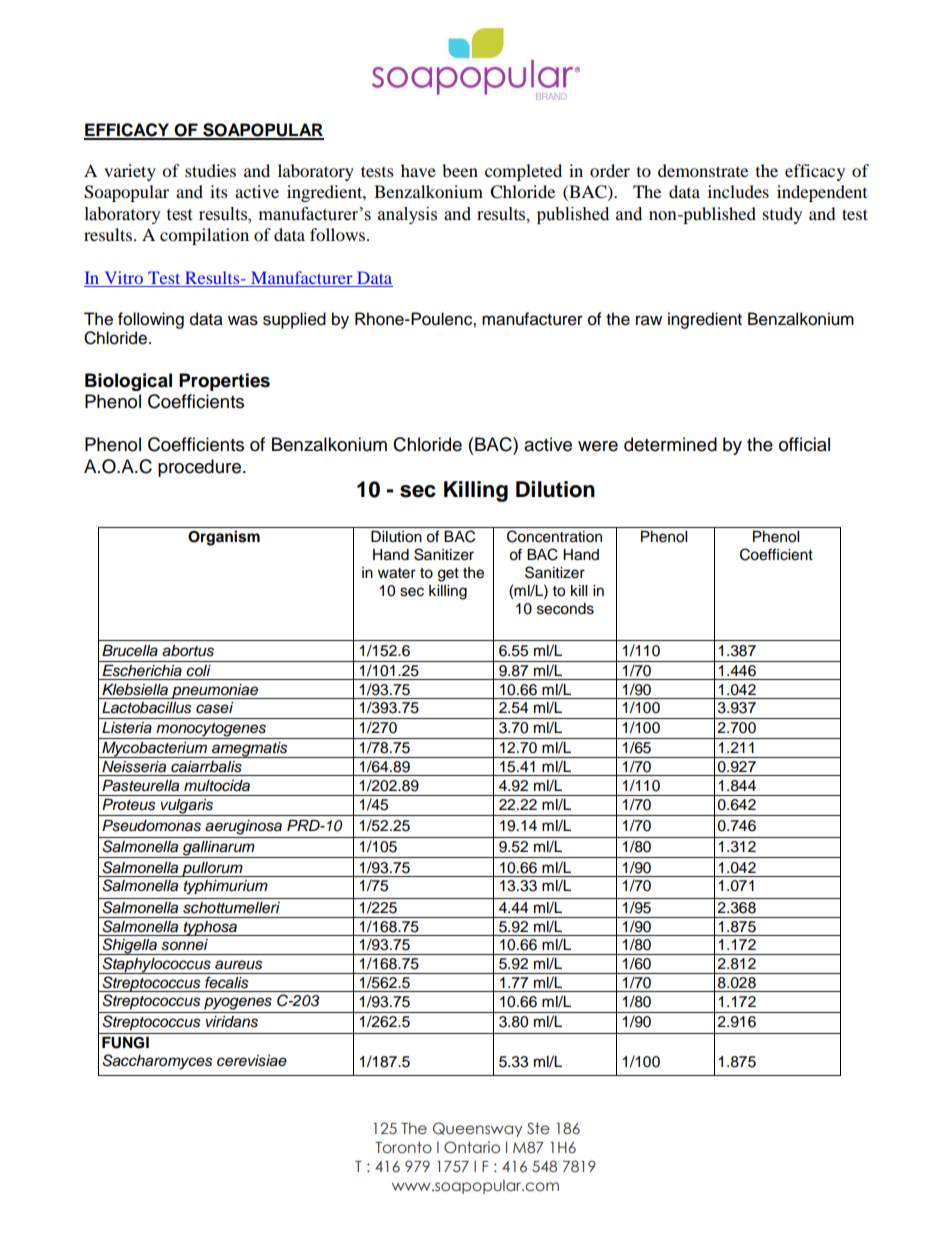  I want to click on been, so click(460, 170).
